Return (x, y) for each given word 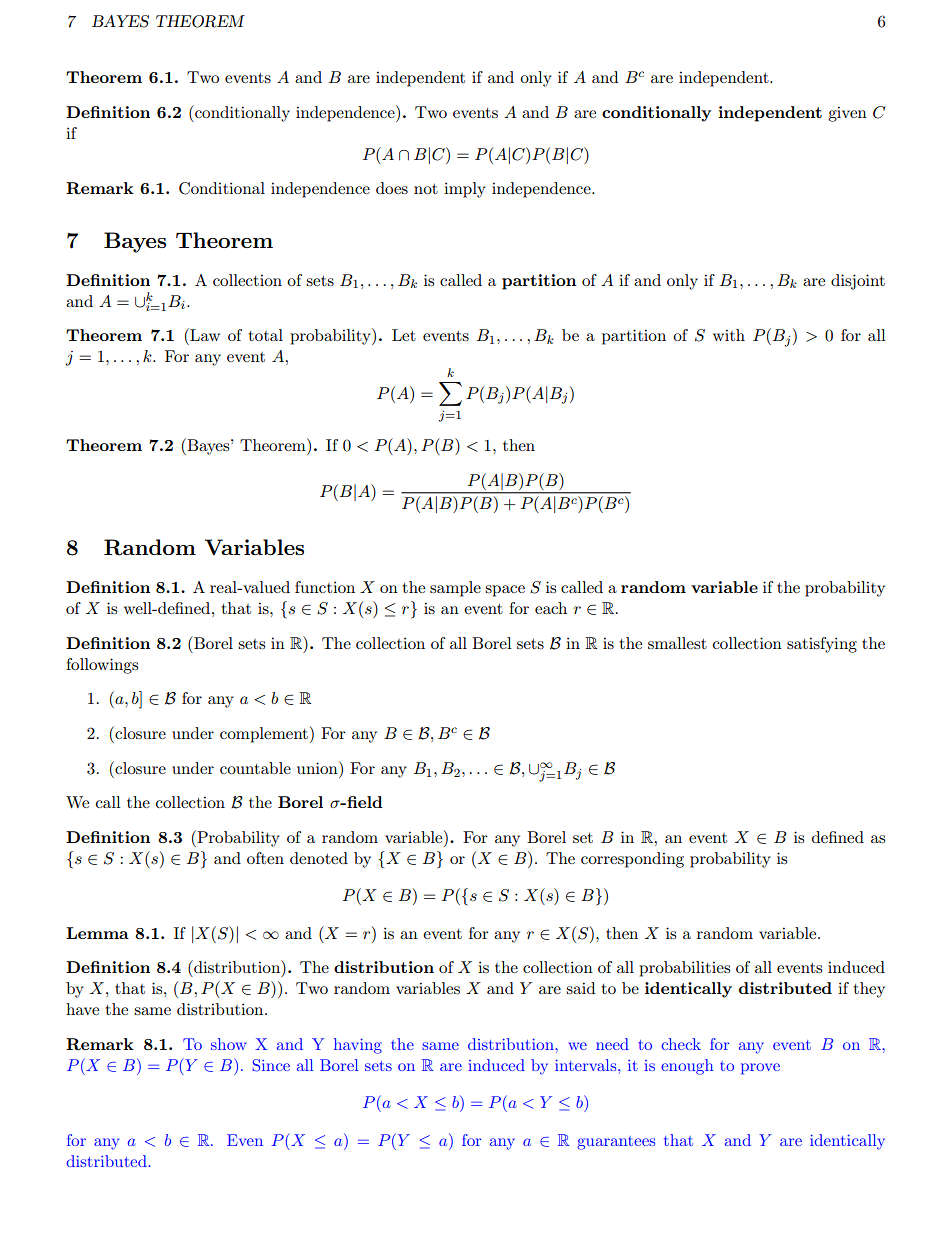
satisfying (822, 645)
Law (204, 334)
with (729, 335)
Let (404, 335)
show (228, 1044)
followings (102, 666)
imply (465, 190)
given (847, 114)
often (265, 858)
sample (455, 589)
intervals (587, 1065)
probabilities (684, 969)
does (392, 188)
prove (760, 1069)
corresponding (632, 860)
